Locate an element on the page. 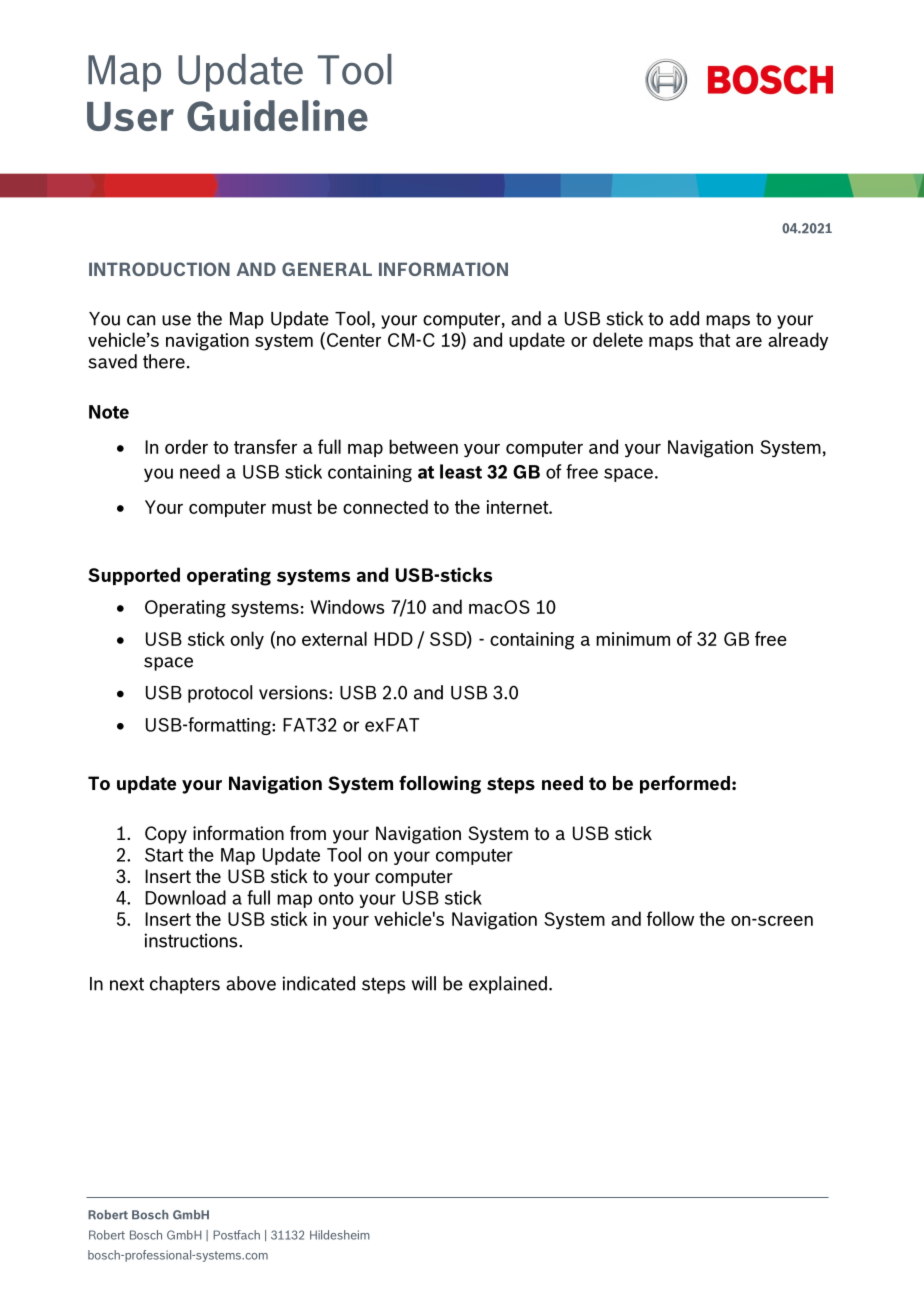 Image resolution: width=924 pixels, height=1309 pixels. add is located at coordinates (684, 318).
